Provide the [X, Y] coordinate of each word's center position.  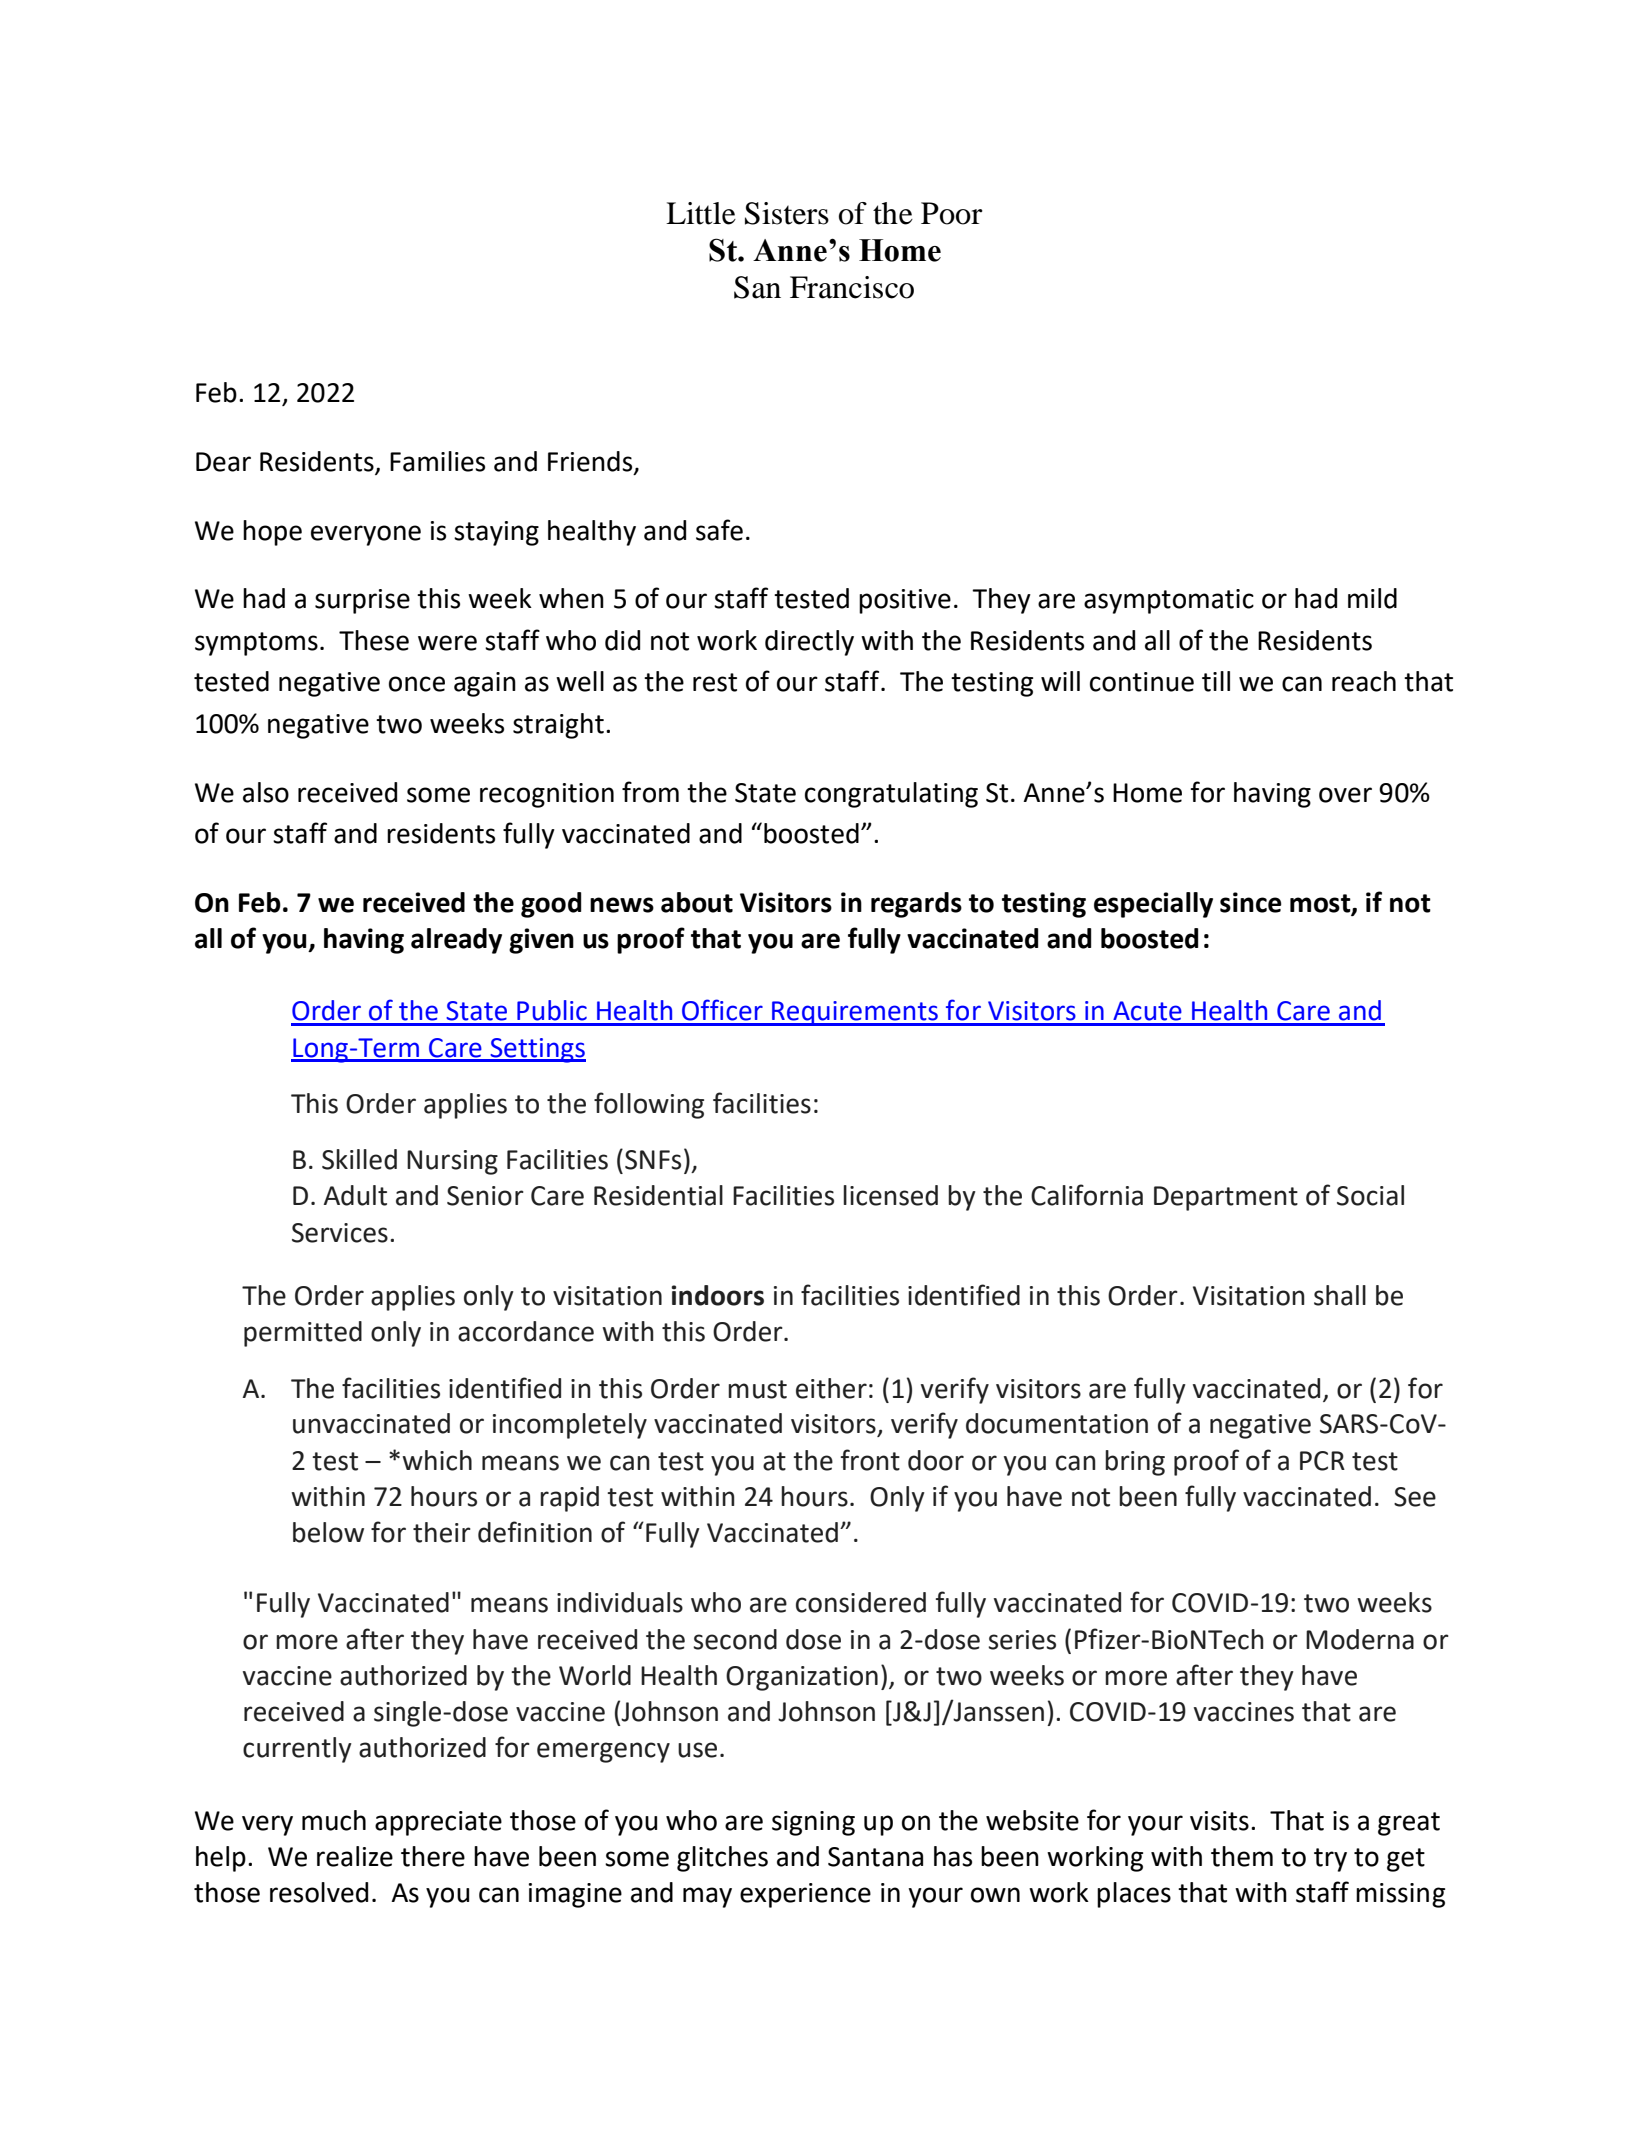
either [831, 1388]
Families [437, 461]
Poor [952, 213]
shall [1340, 1295]
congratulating [891, 795]
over [1345, 795]
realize [355, 1856]
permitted [303, 1334]
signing [813, 1823]
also [266, 792]
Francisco [852, 287]
